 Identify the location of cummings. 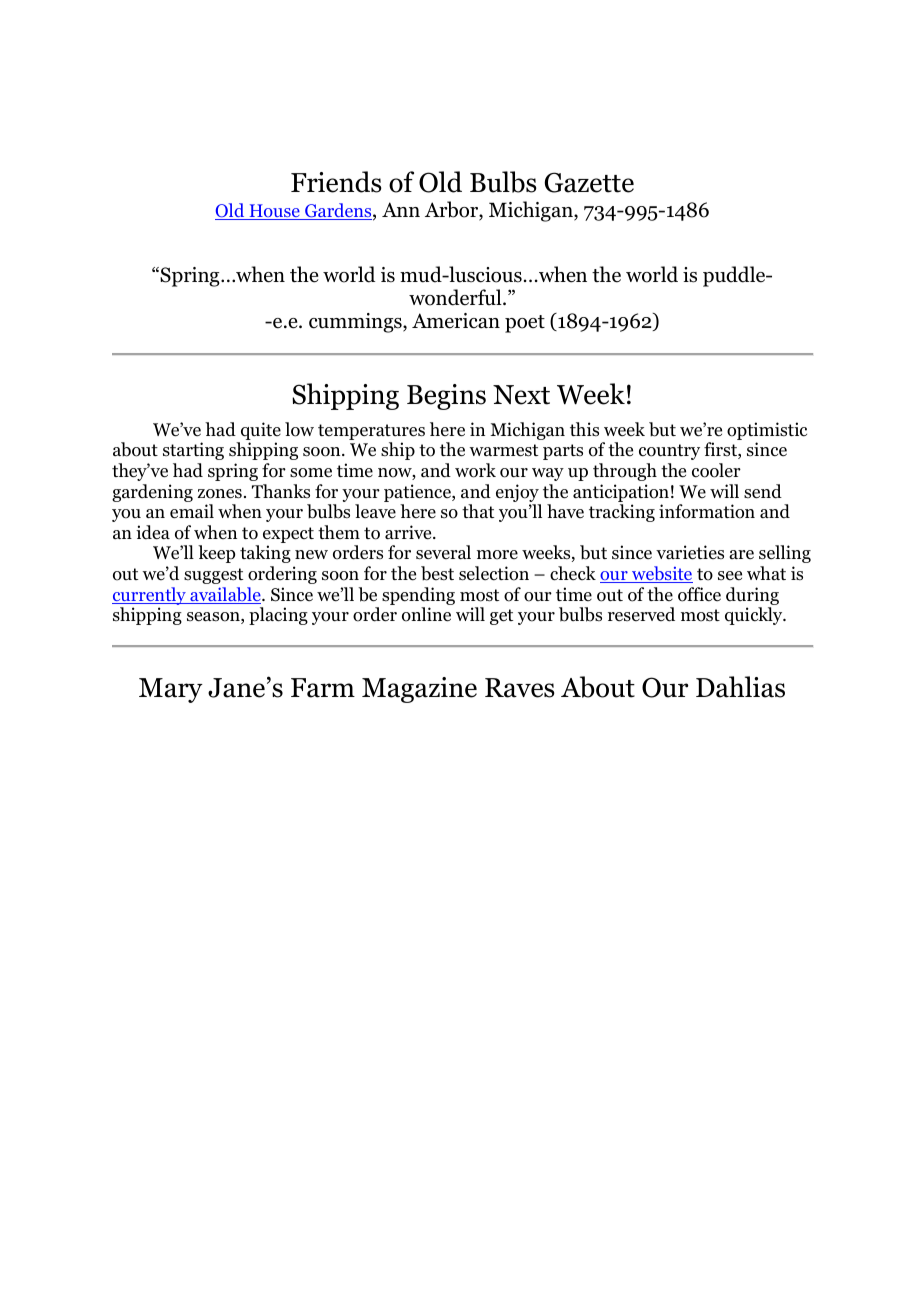
(356, 323).
